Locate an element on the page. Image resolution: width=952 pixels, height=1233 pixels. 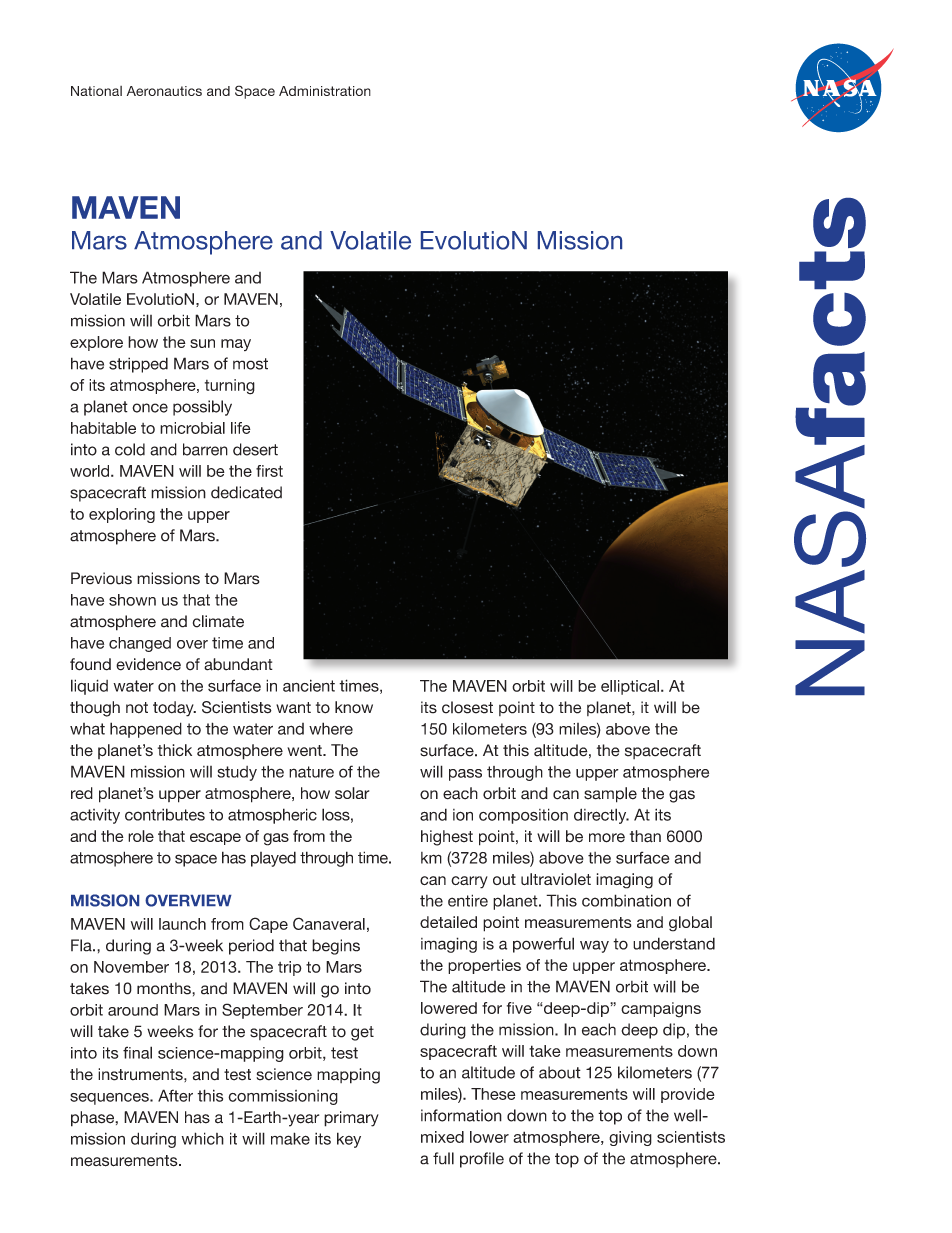
elliptical is located at coordinates (630, 687).
